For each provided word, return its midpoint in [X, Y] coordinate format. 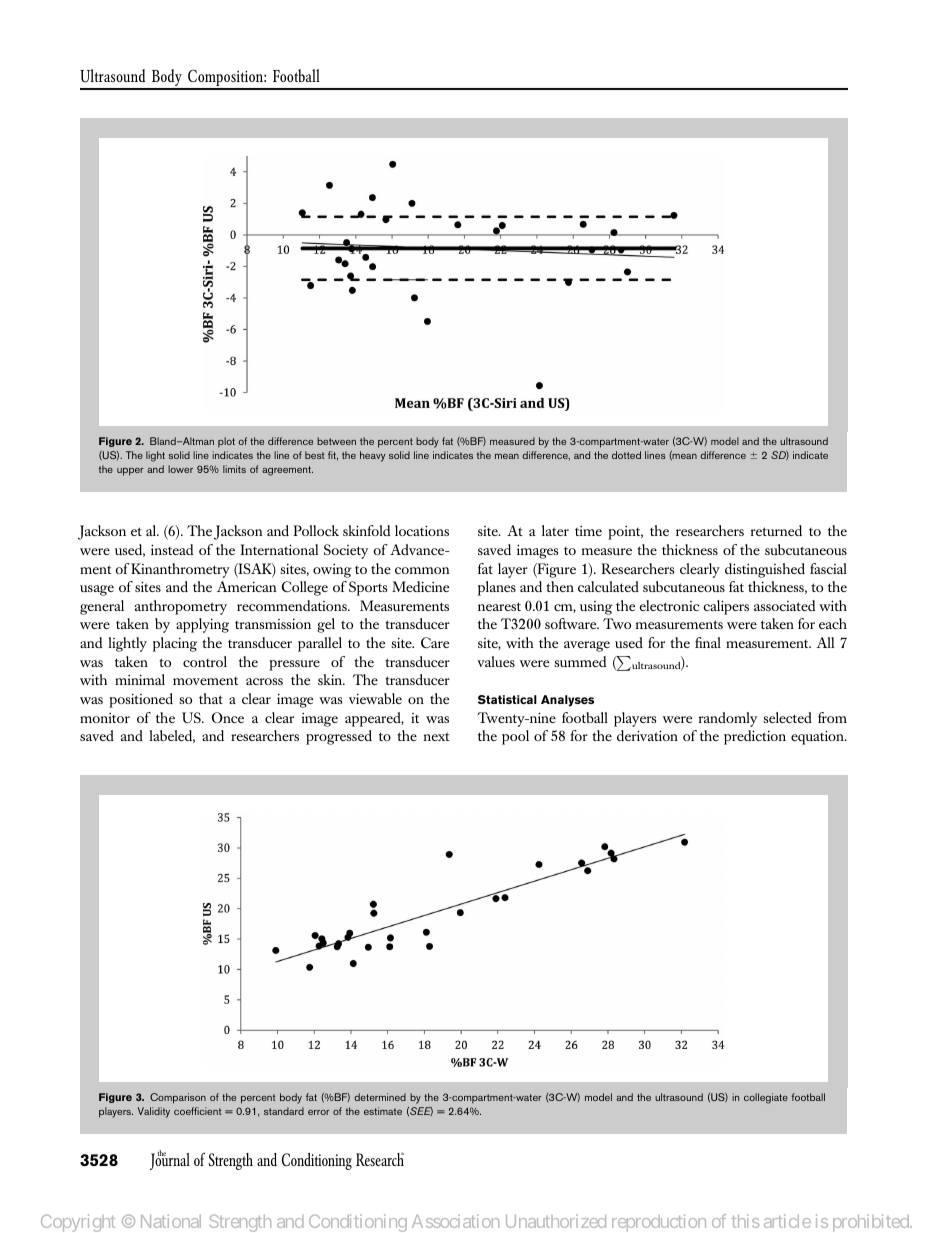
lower [180, 469]
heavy [372, 456]
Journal [170, 1160]
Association [455, 1221]
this [745, 1221]
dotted [626, 455]
